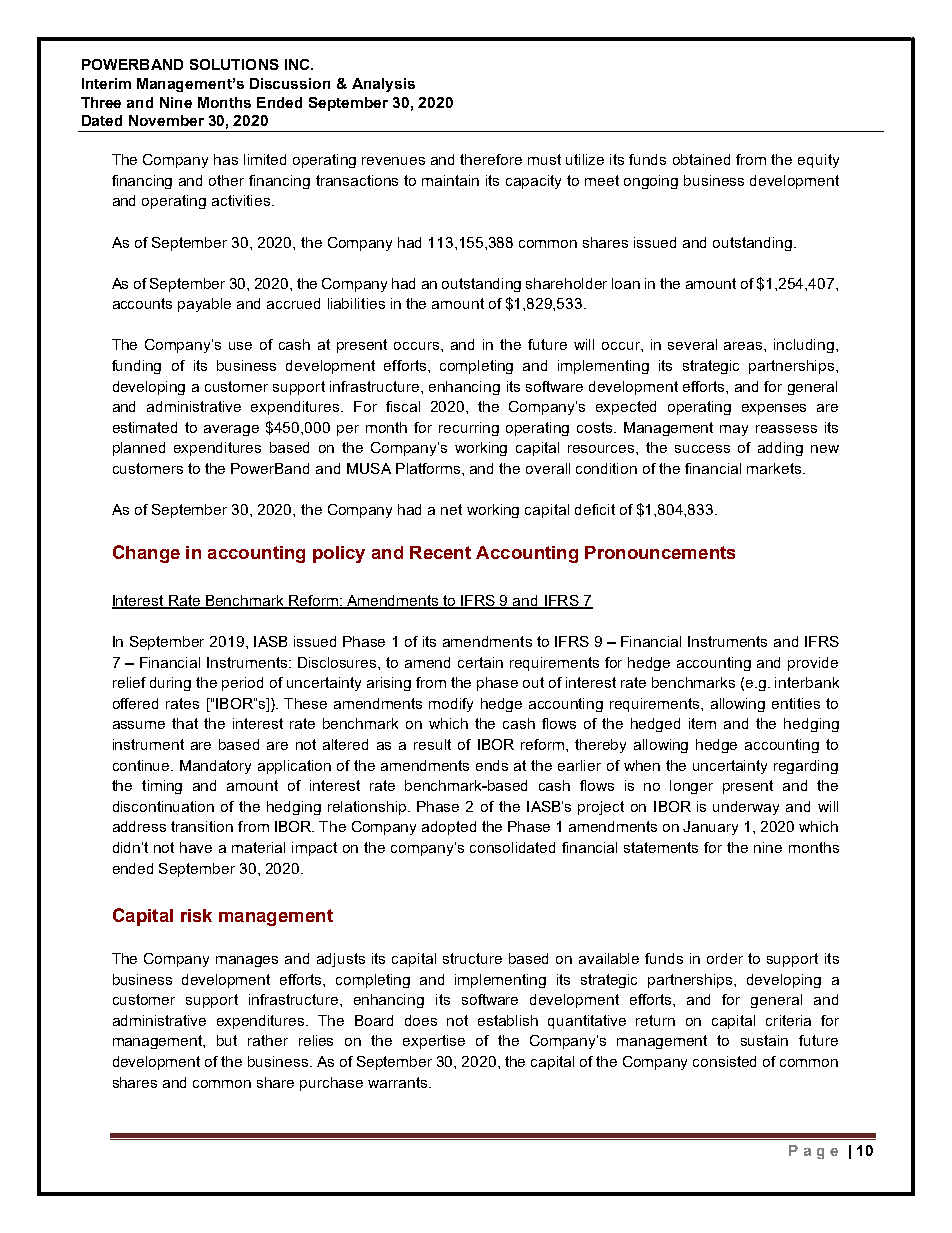  Describe the element at coordinates (166, 120) in the image. I see `November` at that location.
